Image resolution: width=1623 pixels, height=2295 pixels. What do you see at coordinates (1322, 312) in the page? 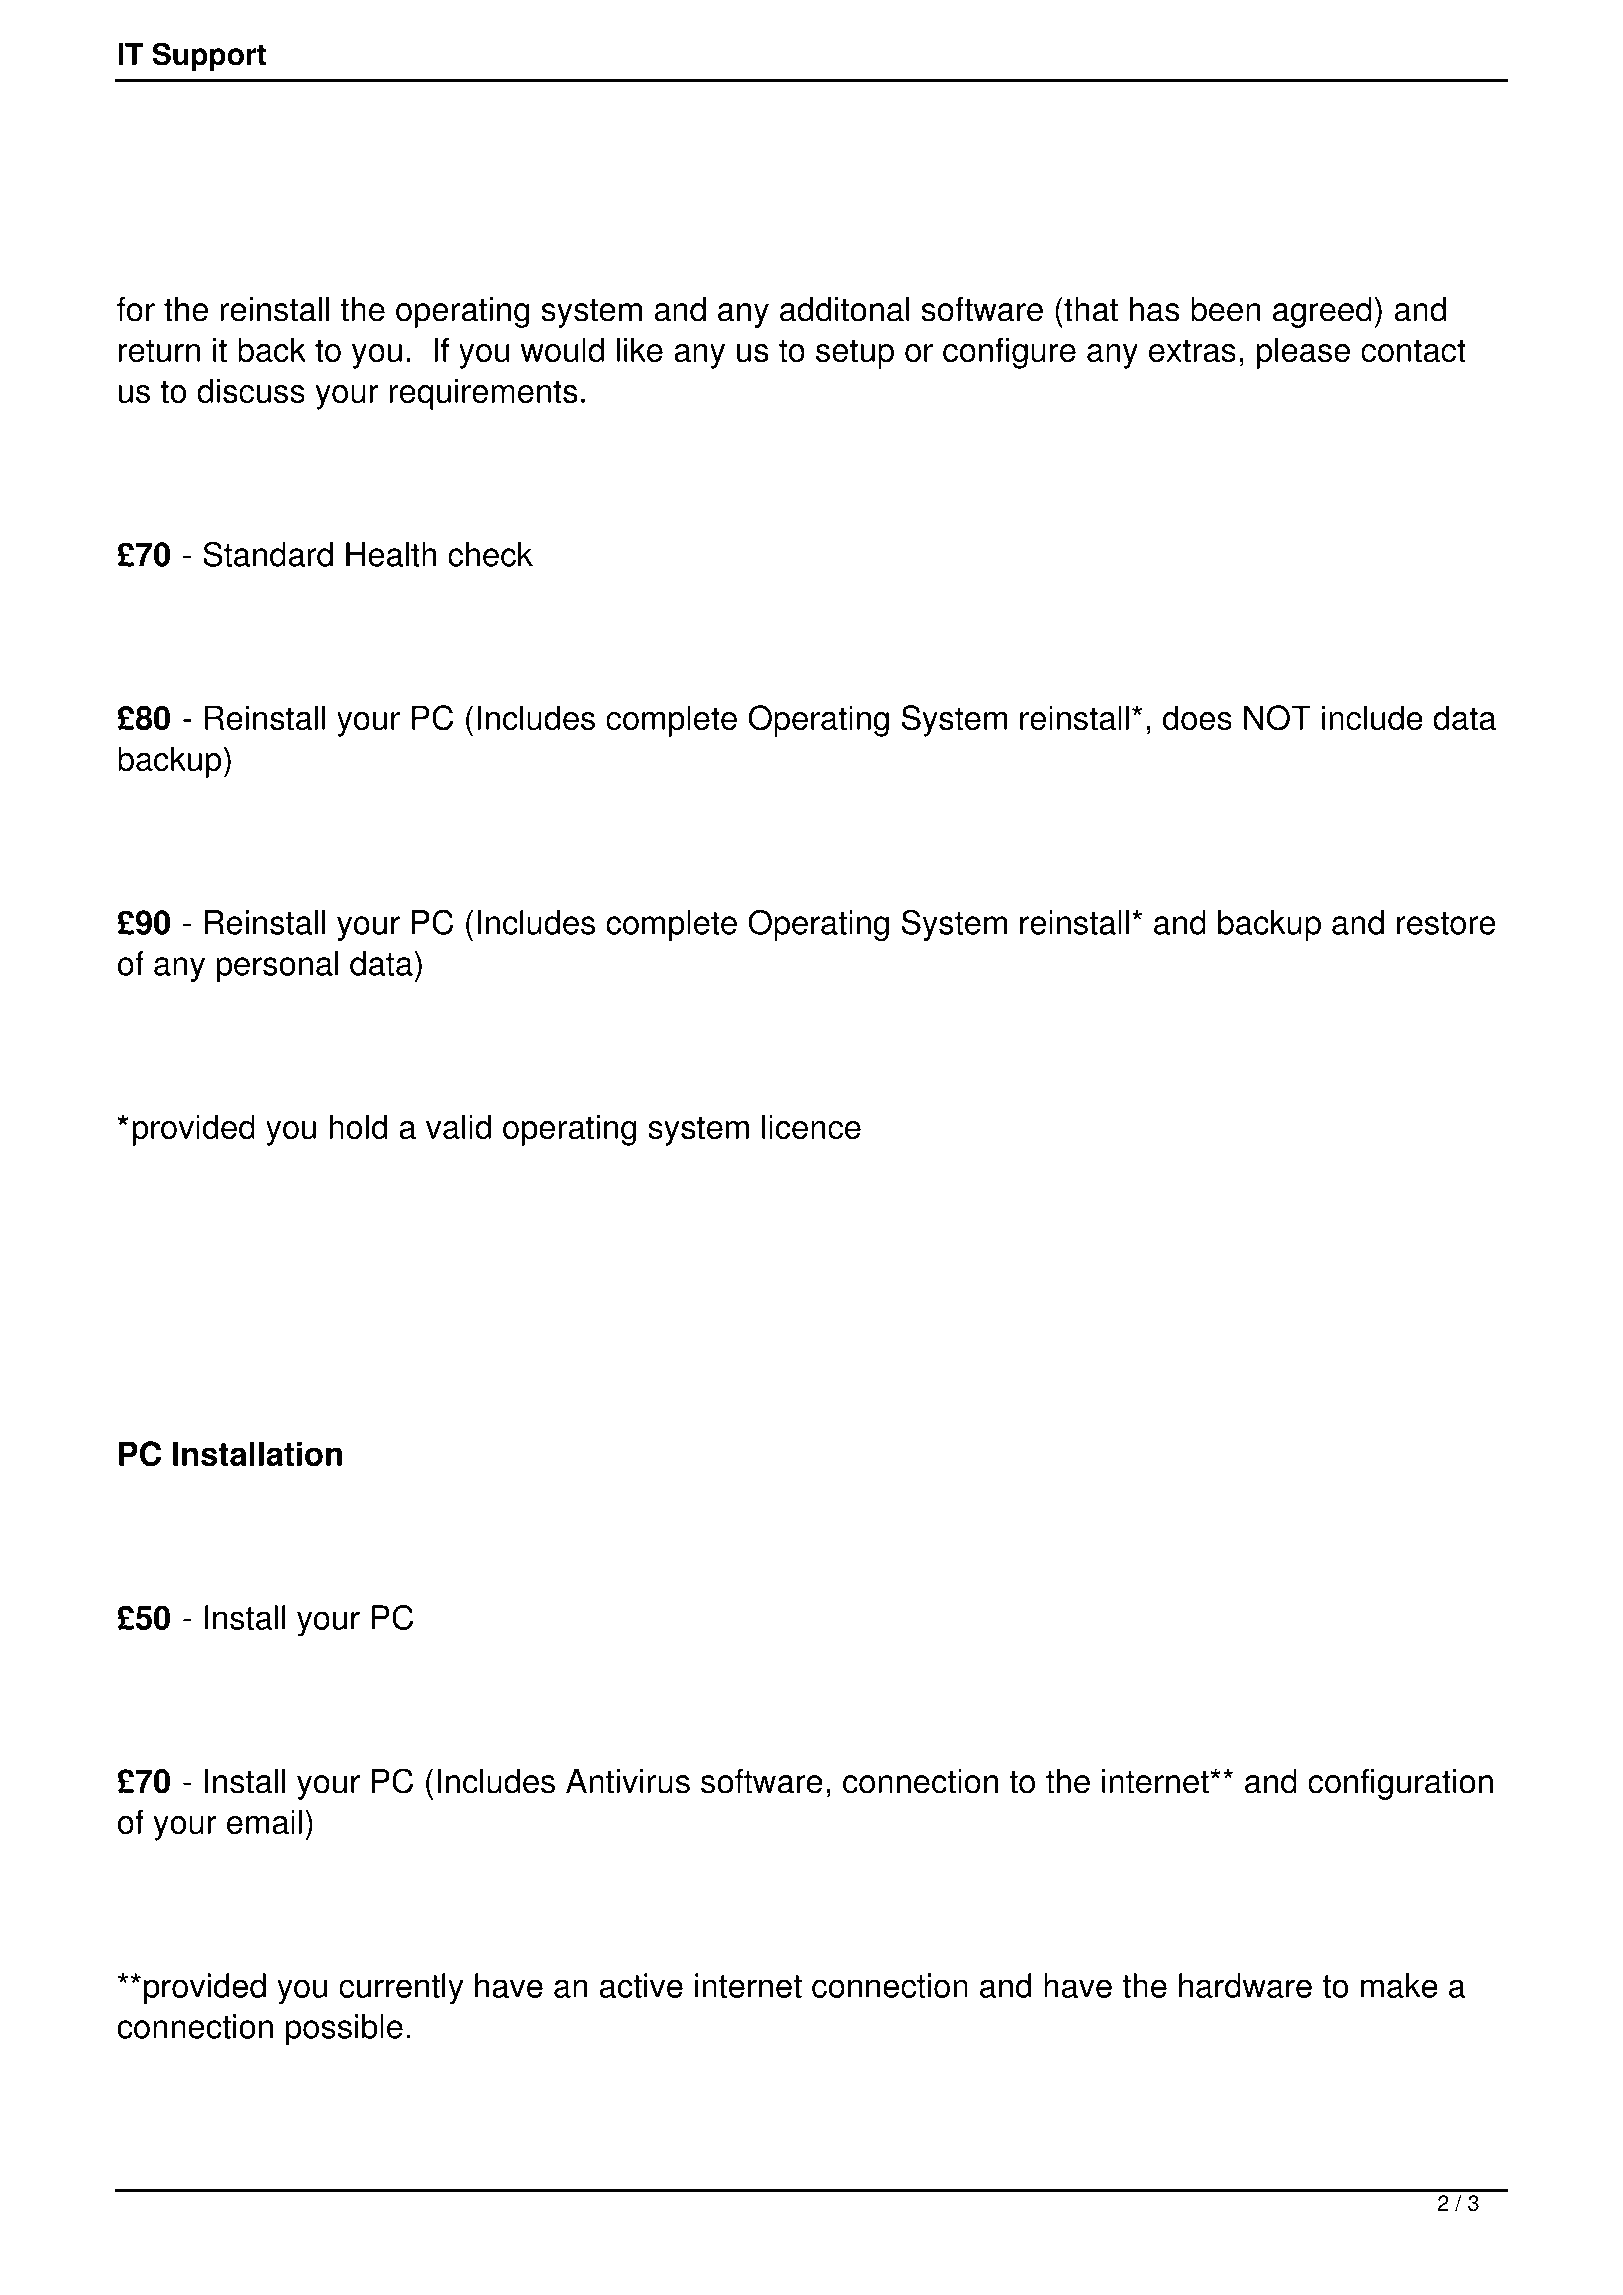
I see `agreed` at bounding box center [1322, 312].
